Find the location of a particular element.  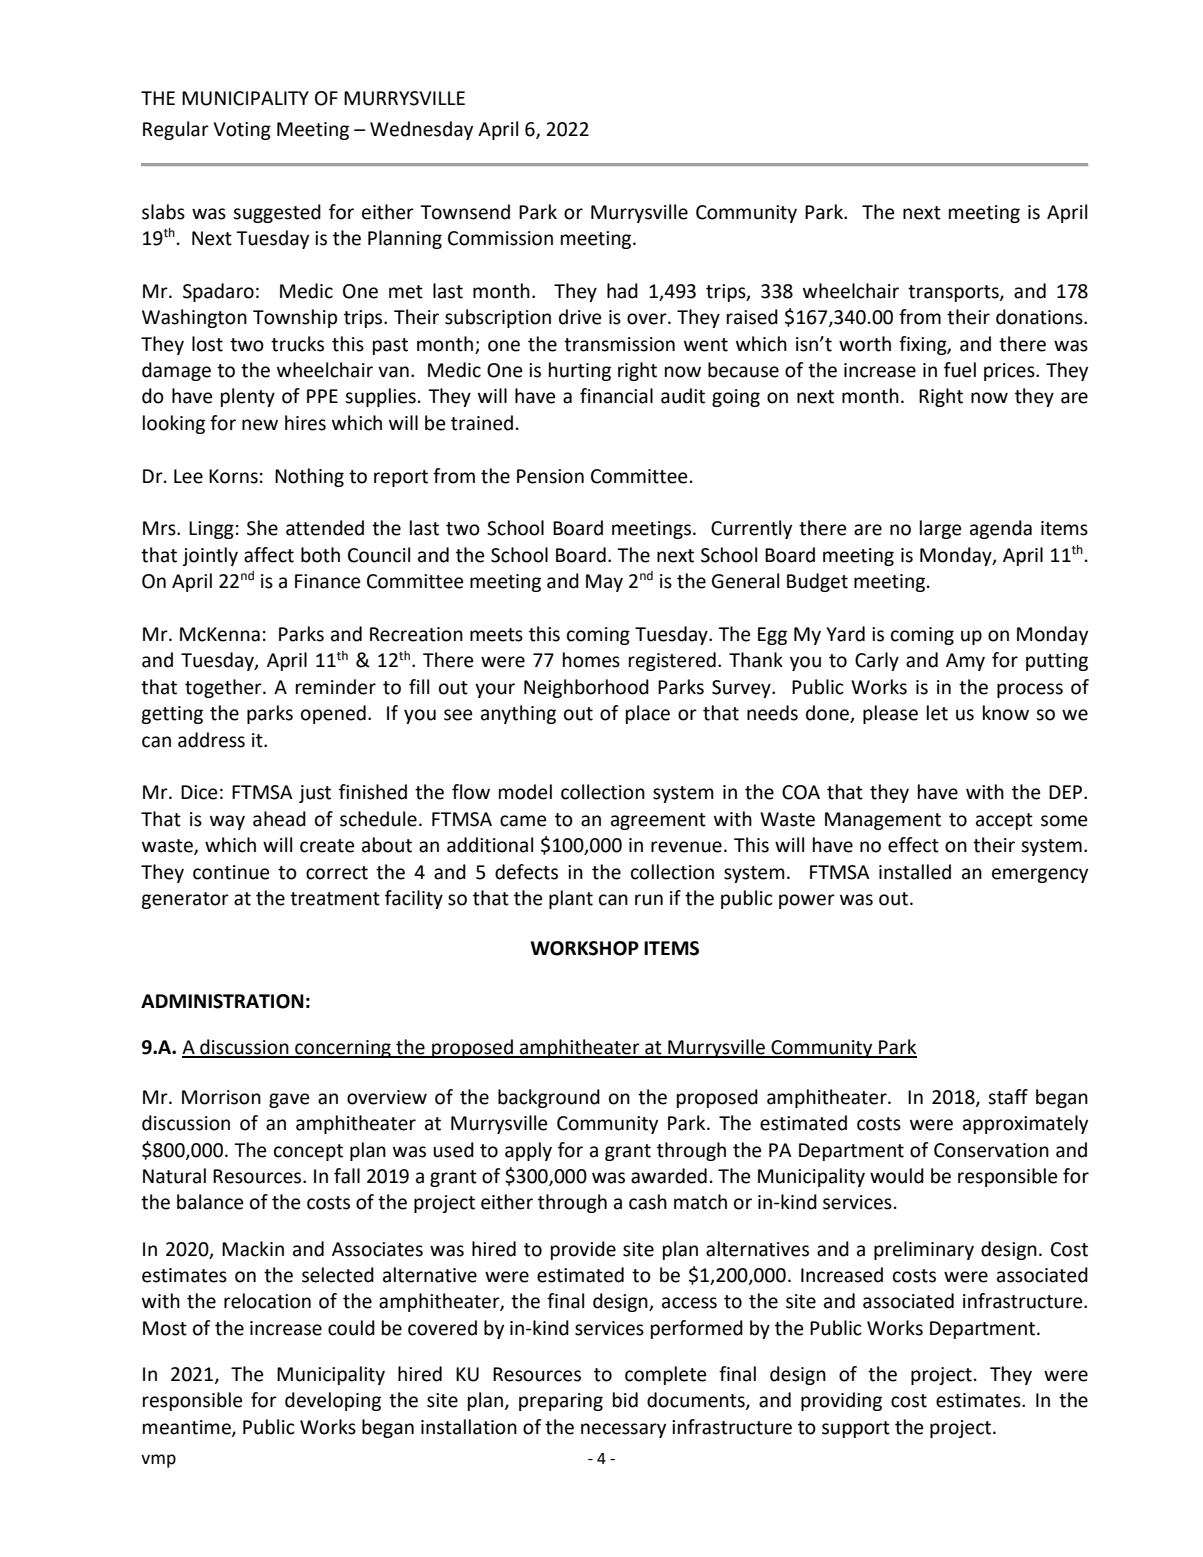

ahead is located at coordinates (279, 819).
